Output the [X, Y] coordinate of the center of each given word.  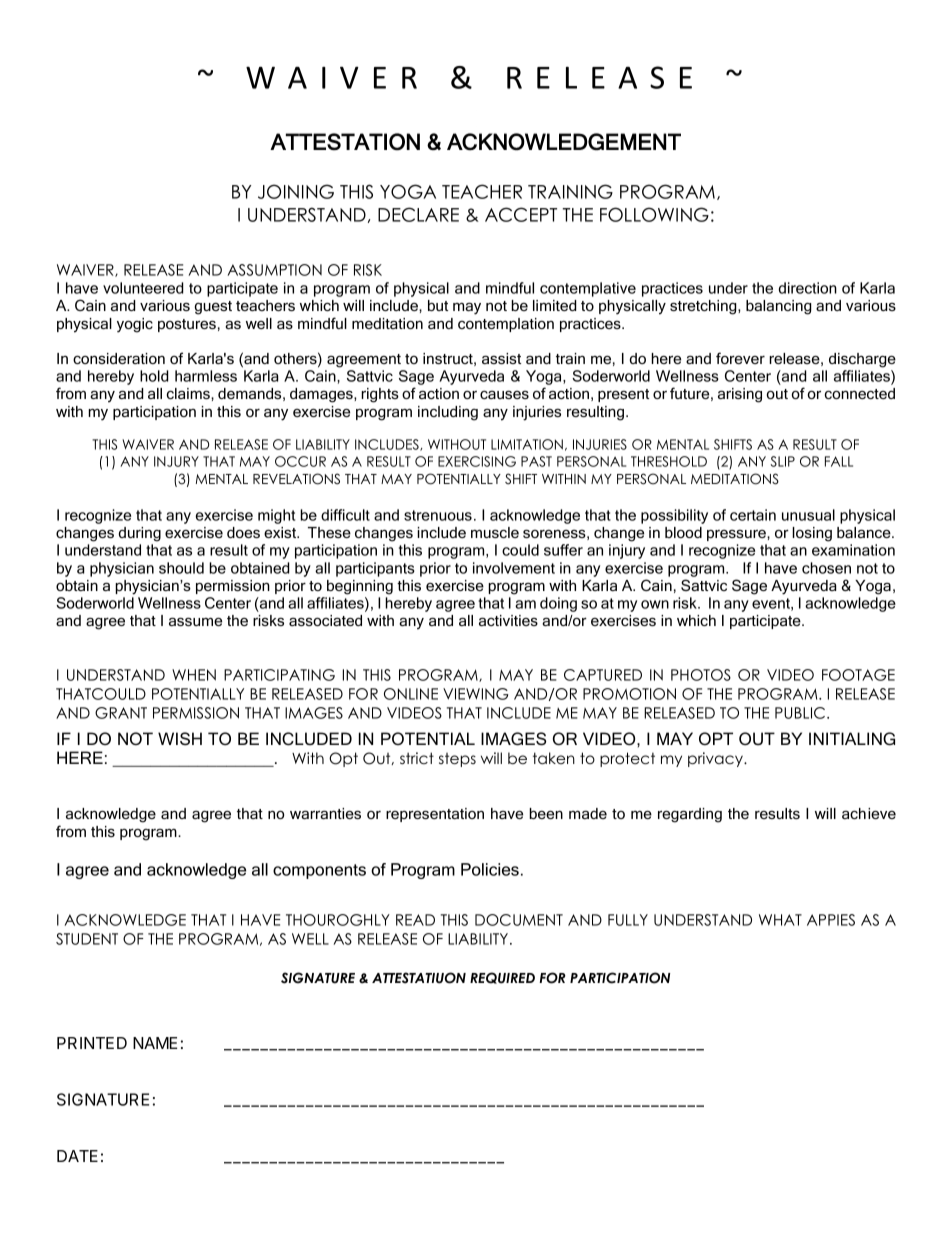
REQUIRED [502, 978]
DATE [77, 1156]
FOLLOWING [654, 214]
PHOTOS [701, 675]
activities [508, 620]
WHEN [194, 675]
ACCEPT [521, 214]
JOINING [296, 191]
